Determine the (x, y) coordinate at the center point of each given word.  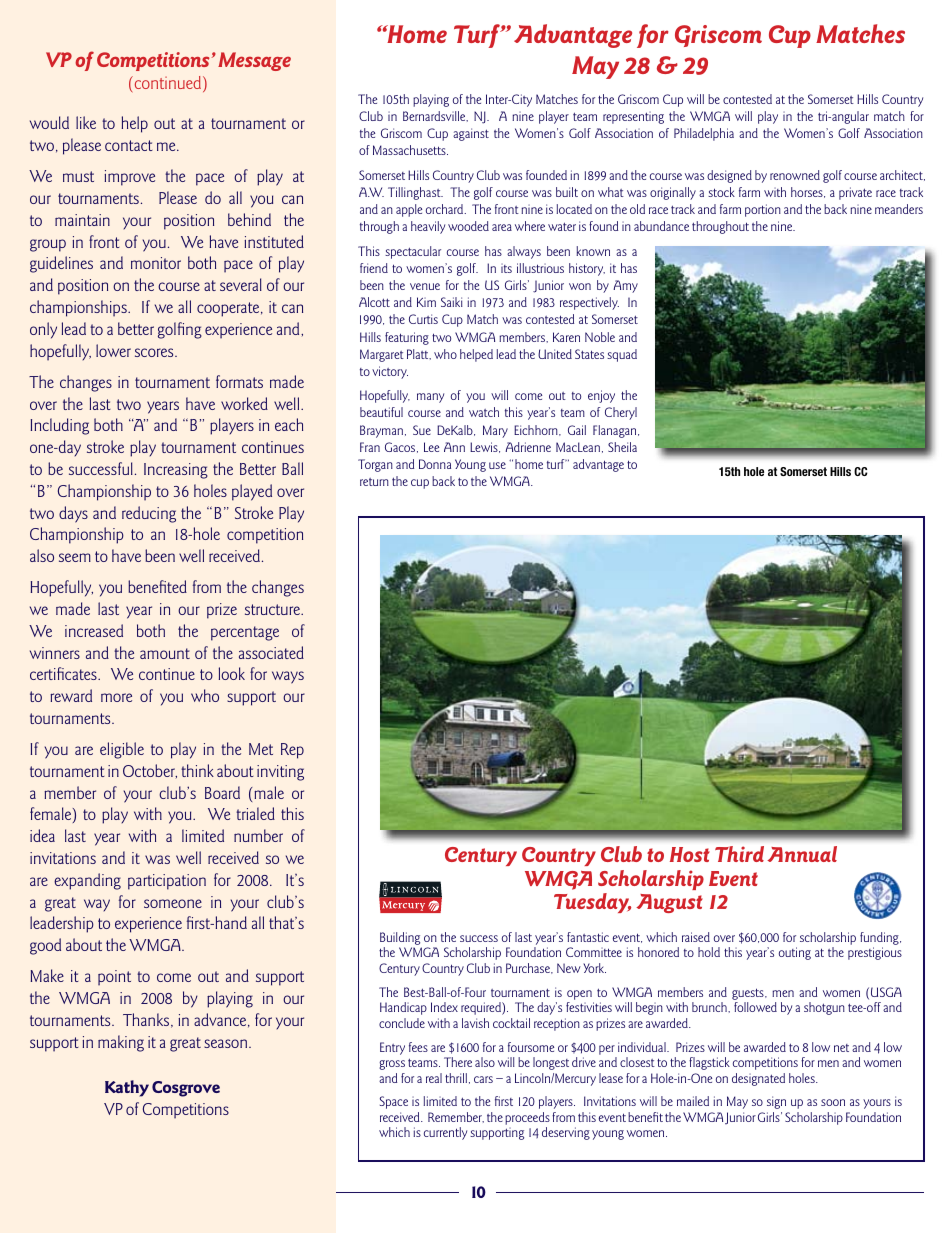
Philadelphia (704, 134)
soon (833, 1102)
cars (483, 1079)
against (471, 134)
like (86, 122)
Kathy (127, 1088)
